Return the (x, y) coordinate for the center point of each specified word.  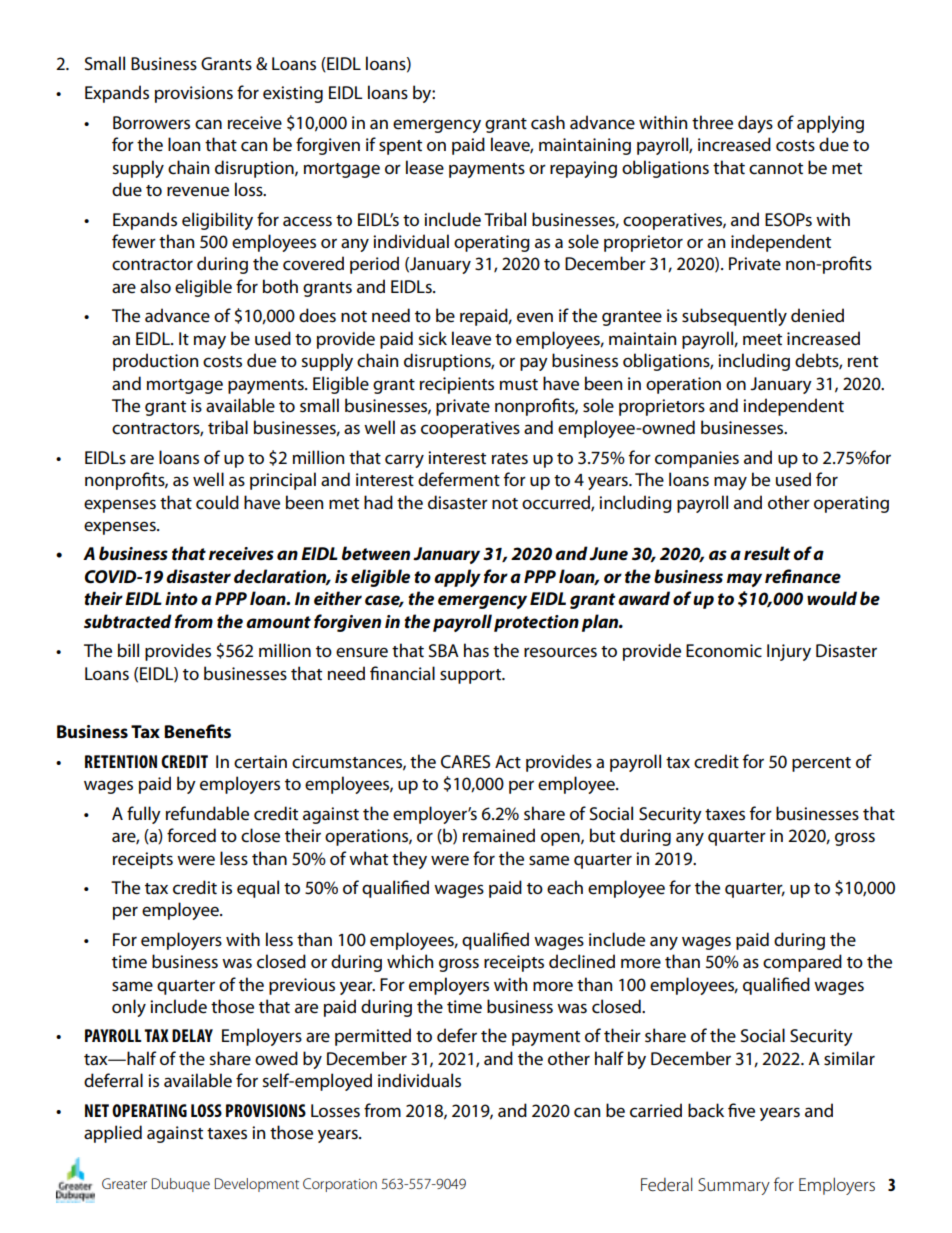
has (476, 650)
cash (548, 122)
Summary (734, 1186)
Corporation (340, 1185)
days (755, 124)
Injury (789, 652)
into (181, 599)
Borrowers (151, 123)
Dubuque (181, 1185)
